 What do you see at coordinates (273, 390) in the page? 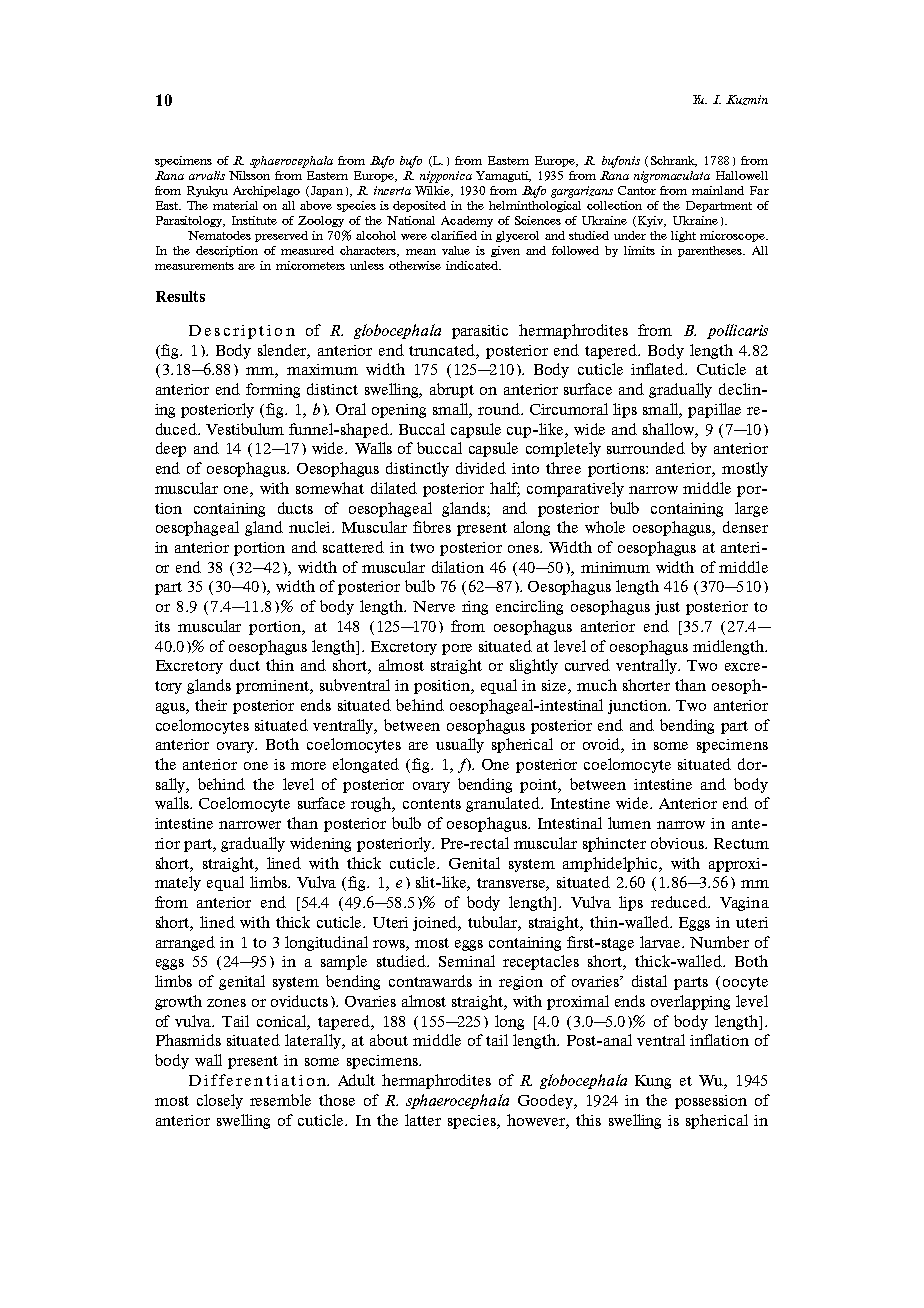
I see `forming` at bounding box center [273, 390].
